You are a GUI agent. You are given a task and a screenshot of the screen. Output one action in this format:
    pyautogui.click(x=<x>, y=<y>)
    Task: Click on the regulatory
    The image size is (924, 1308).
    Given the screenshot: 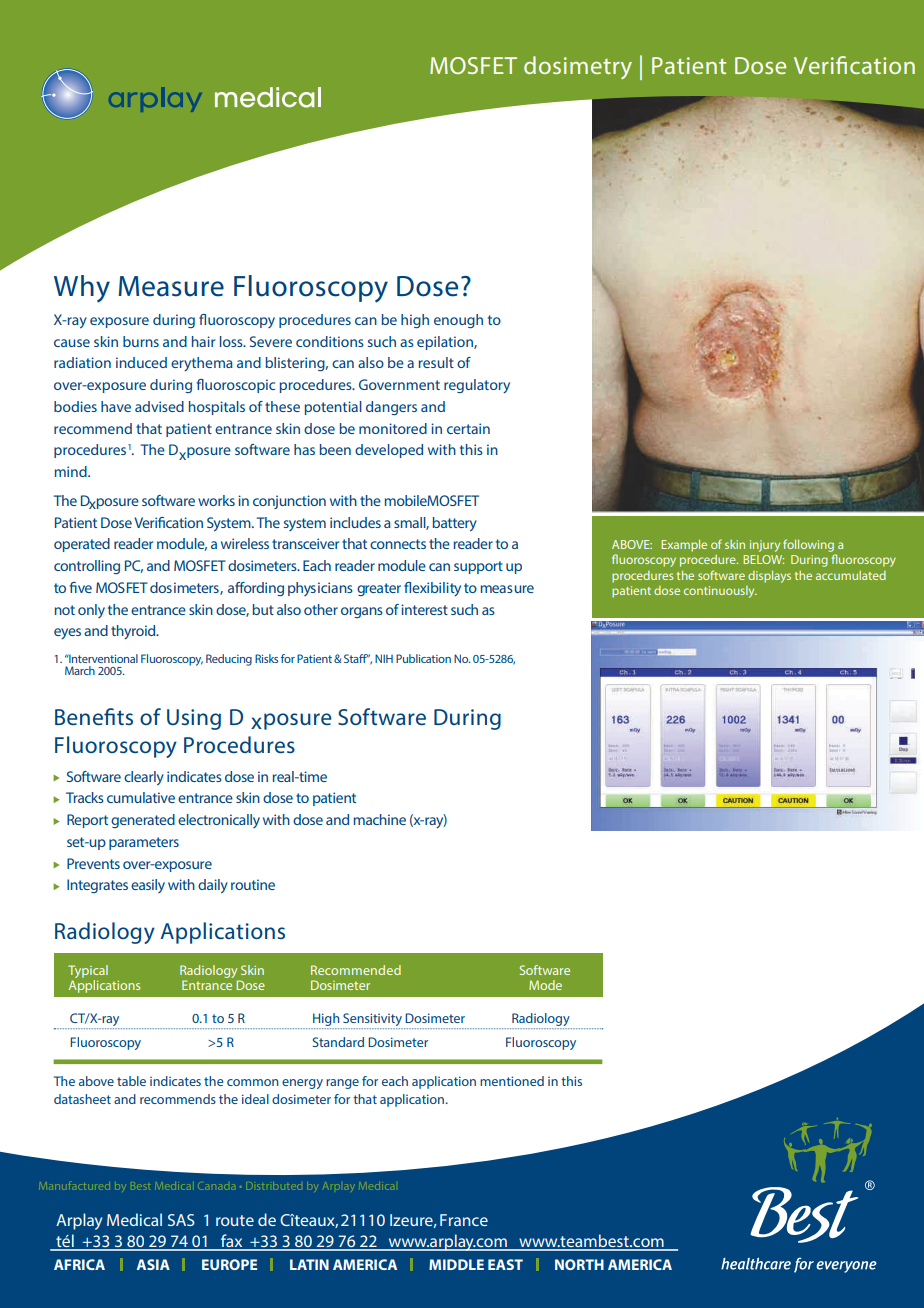 What is the action you would take?
    pyautogui.click(x=477, y=386)
